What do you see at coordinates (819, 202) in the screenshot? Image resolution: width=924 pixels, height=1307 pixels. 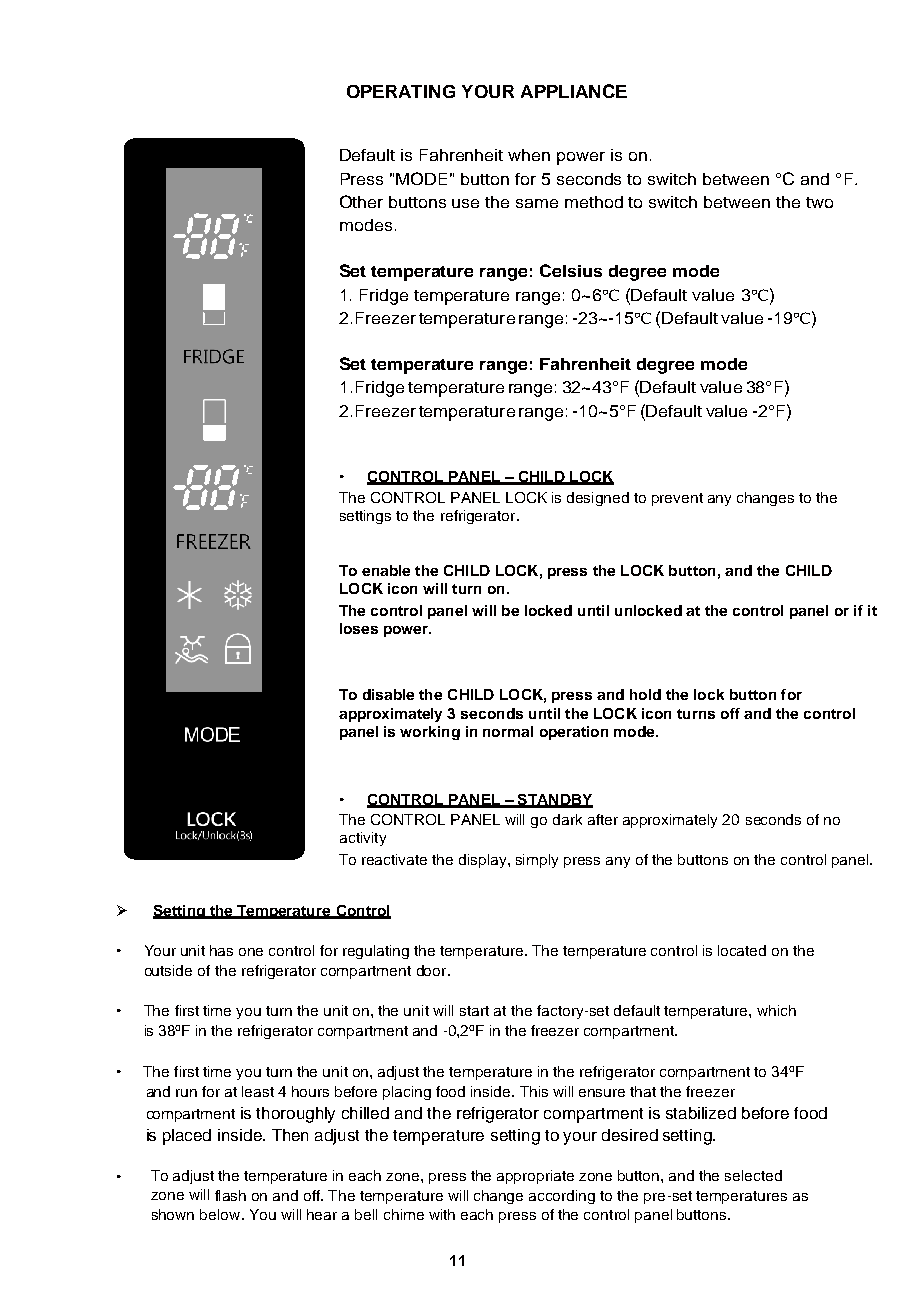 I see `two` at bounding box center [819, 202].
